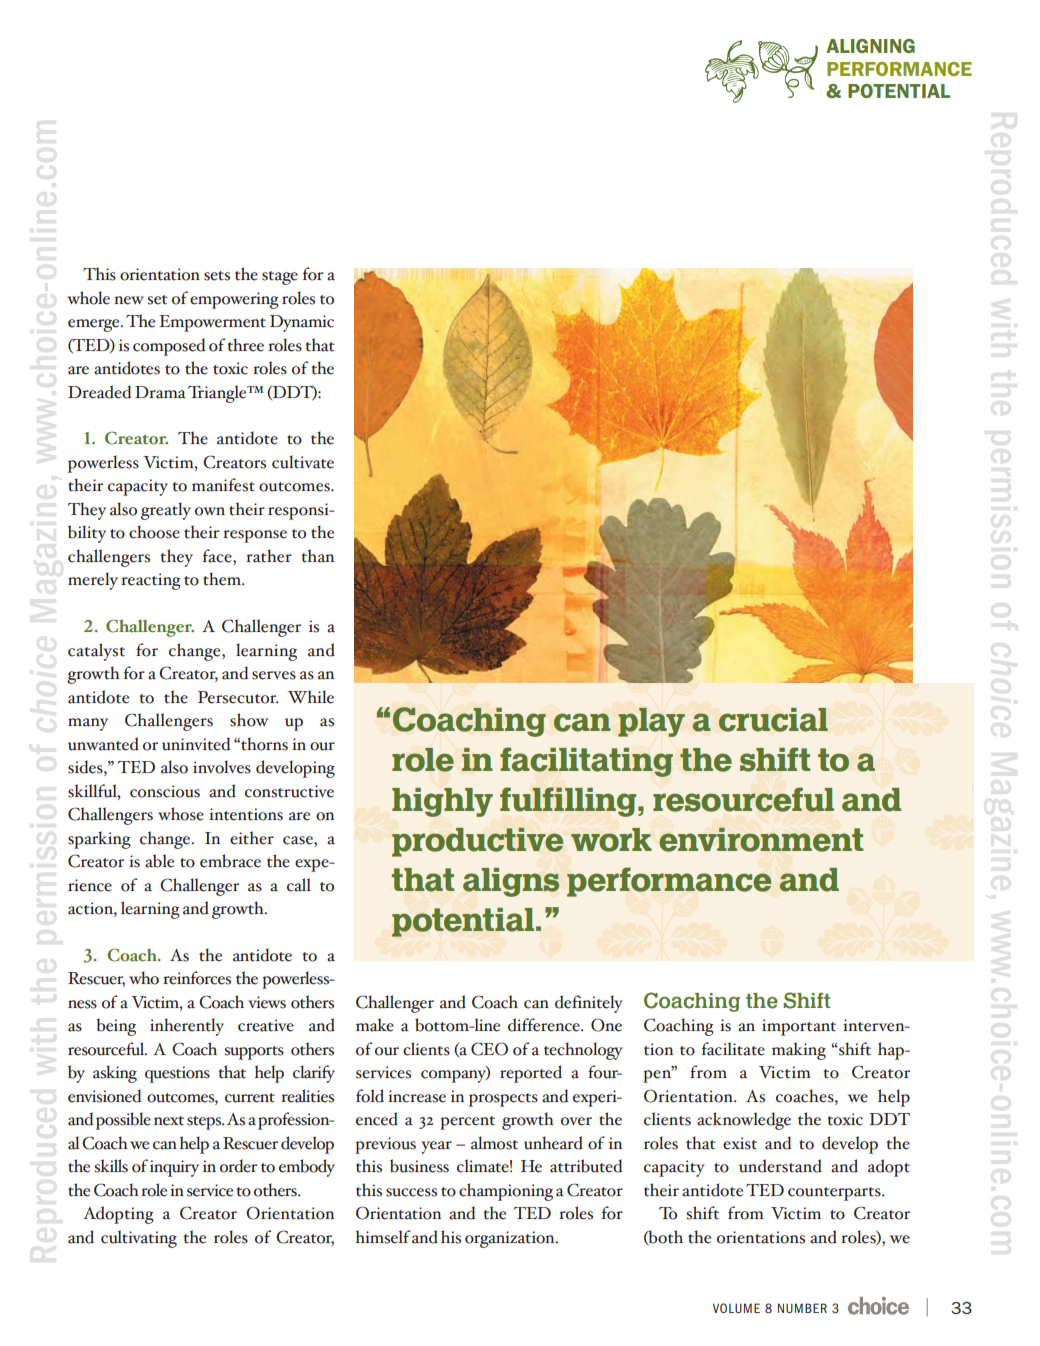  I want to click on NUMBER, so click(802, 1308).
